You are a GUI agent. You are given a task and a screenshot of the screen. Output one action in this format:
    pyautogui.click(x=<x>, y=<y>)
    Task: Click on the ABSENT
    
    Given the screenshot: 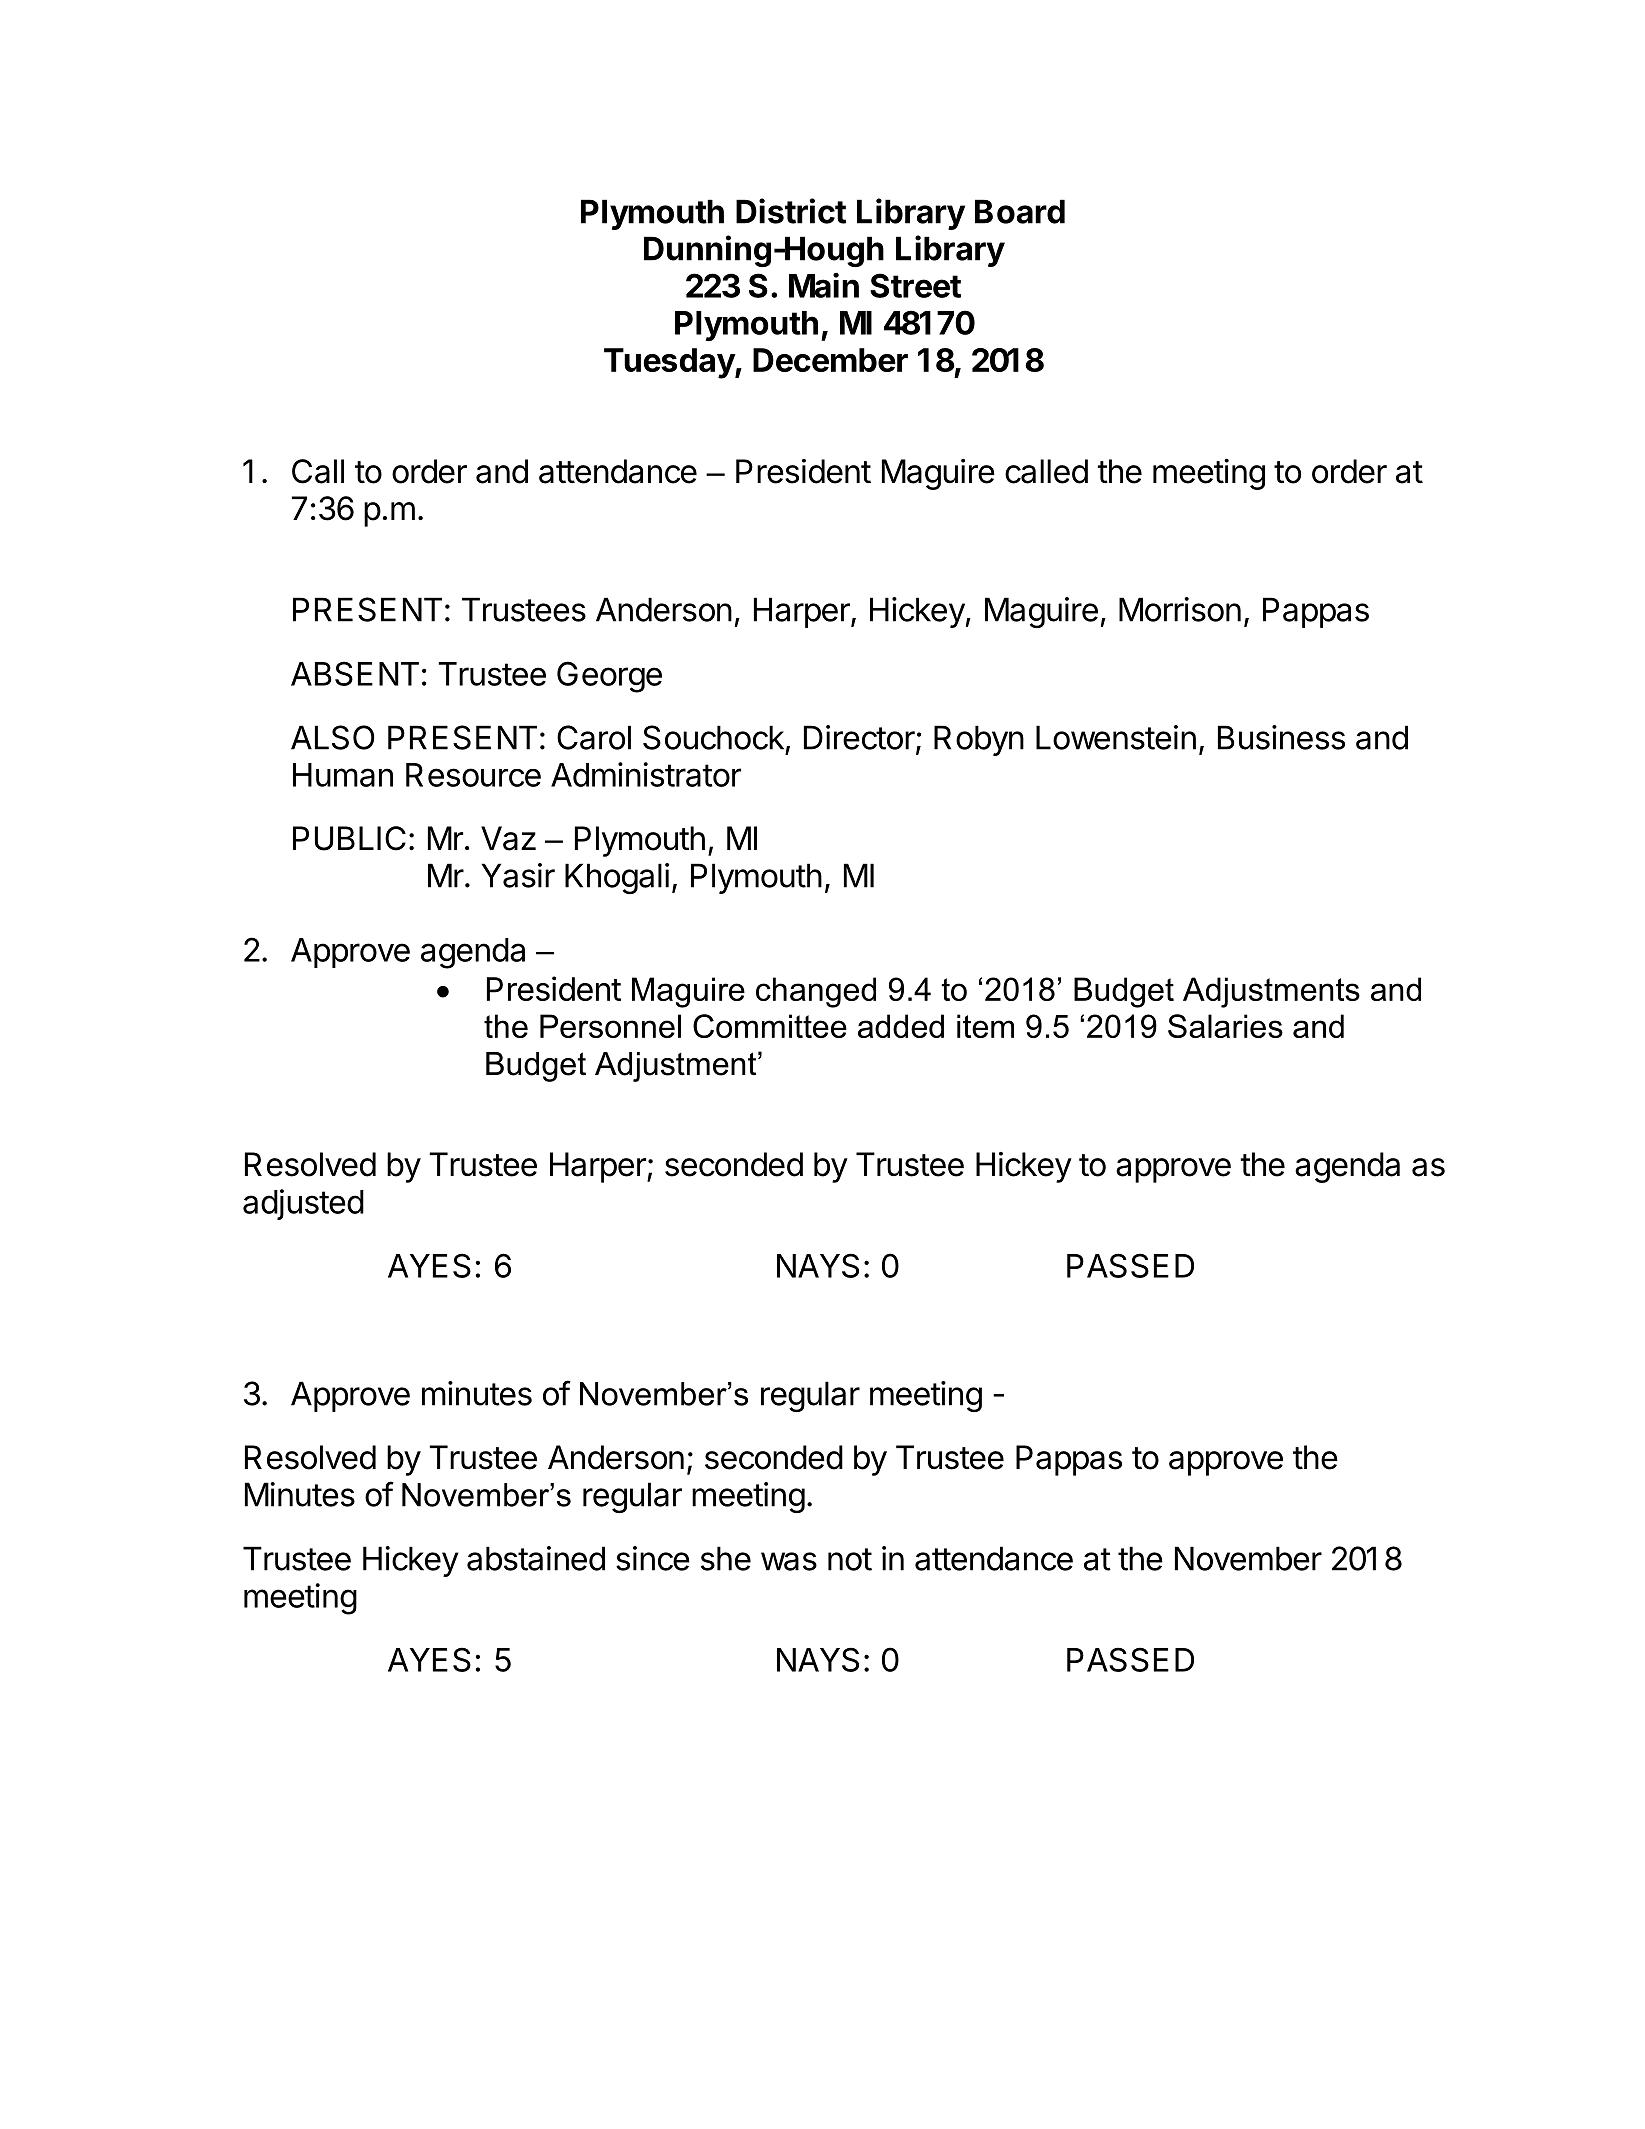 What is the action you would take?
    pyautogui.click(x=355, y=673)
